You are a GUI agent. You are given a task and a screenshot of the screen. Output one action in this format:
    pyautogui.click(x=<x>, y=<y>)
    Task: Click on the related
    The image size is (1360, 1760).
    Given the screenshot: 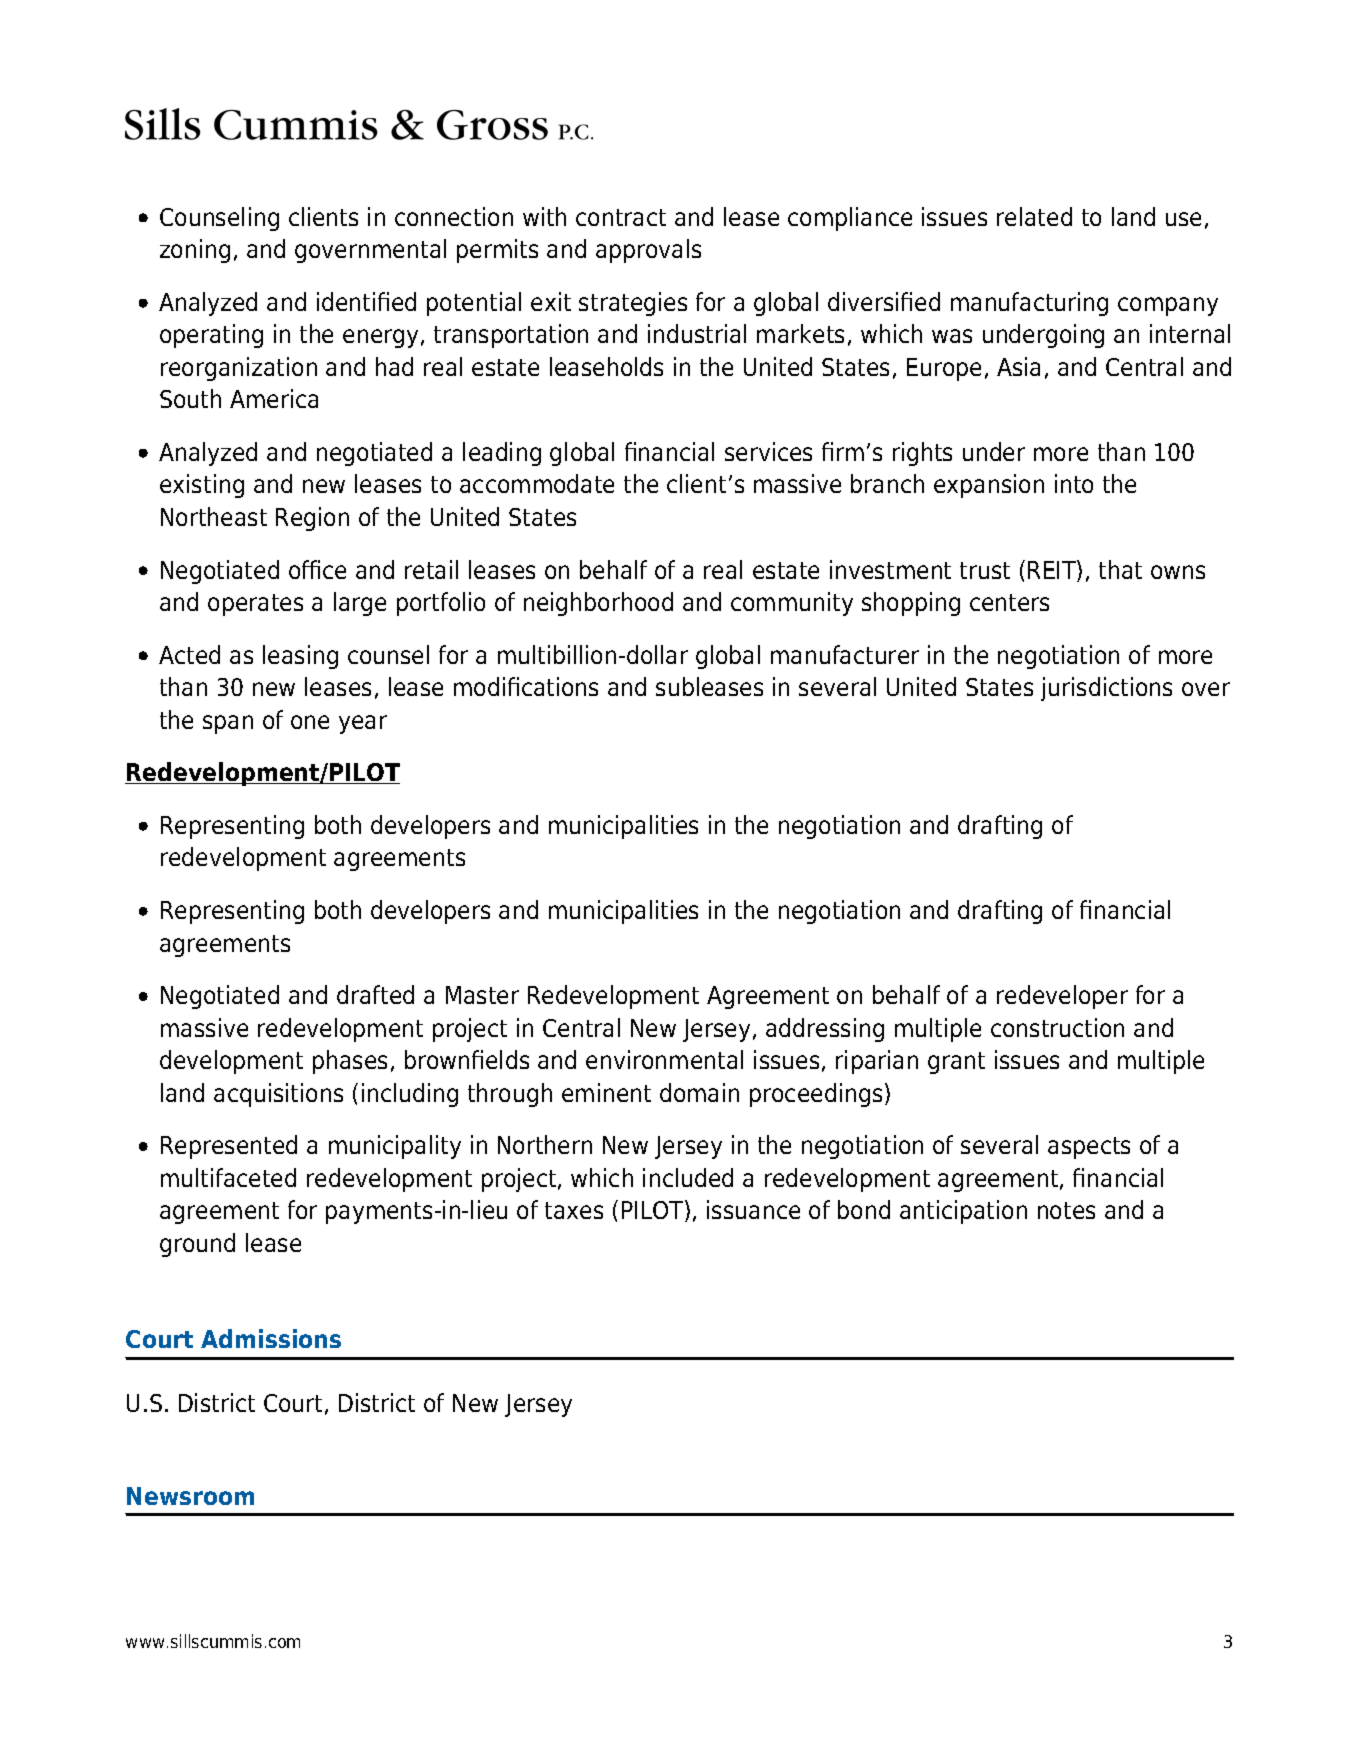 What is the action you would take?
    pyautogui.click(x=1034, y=216)
